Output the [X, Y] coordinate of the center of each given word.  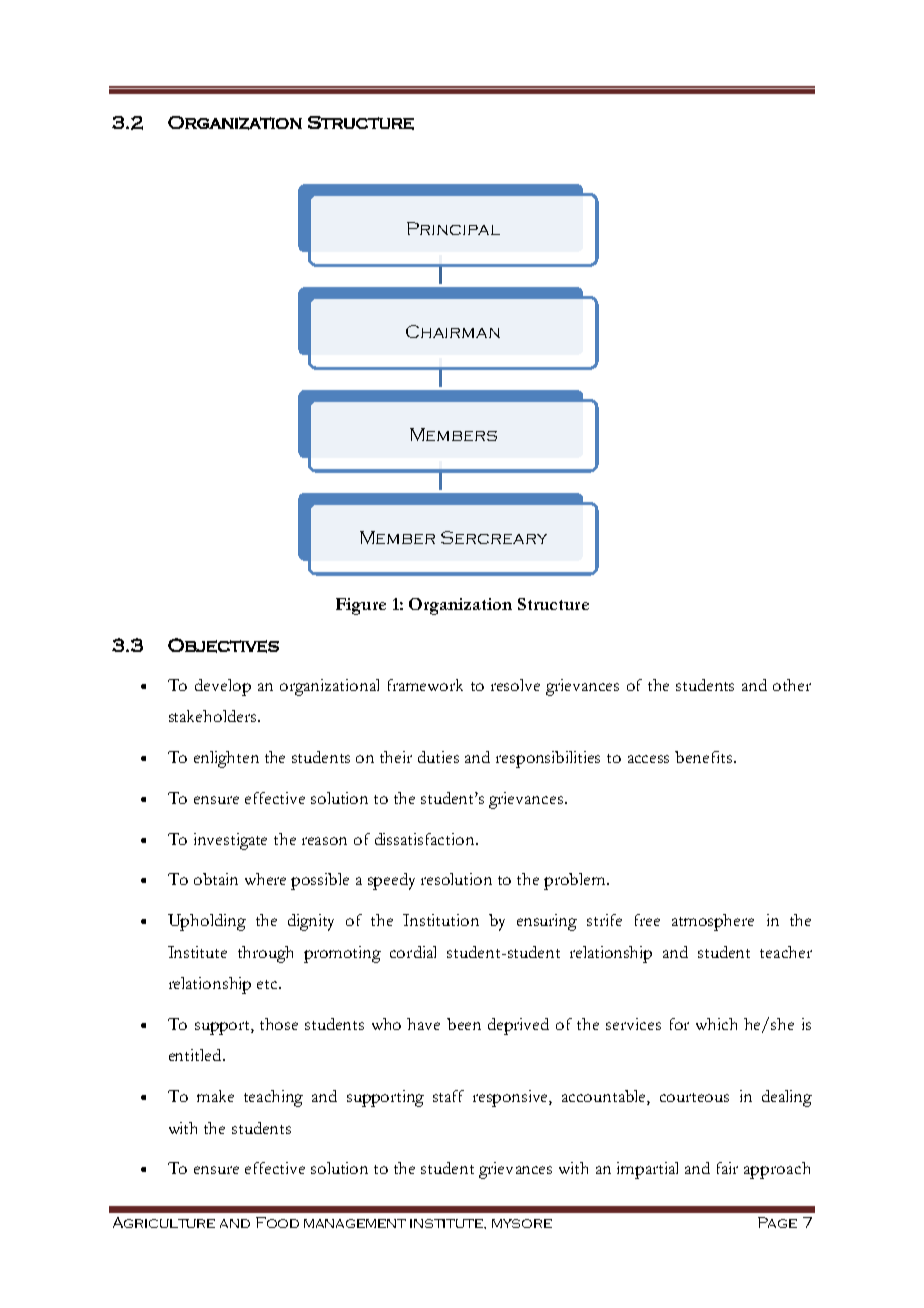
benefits [705, 757]
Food [277, 1222]
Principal [453, 228]
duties [438, 757]
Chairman [453, 331]
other [792, 685]
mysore [522, 1223]
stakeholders [214, 716]
